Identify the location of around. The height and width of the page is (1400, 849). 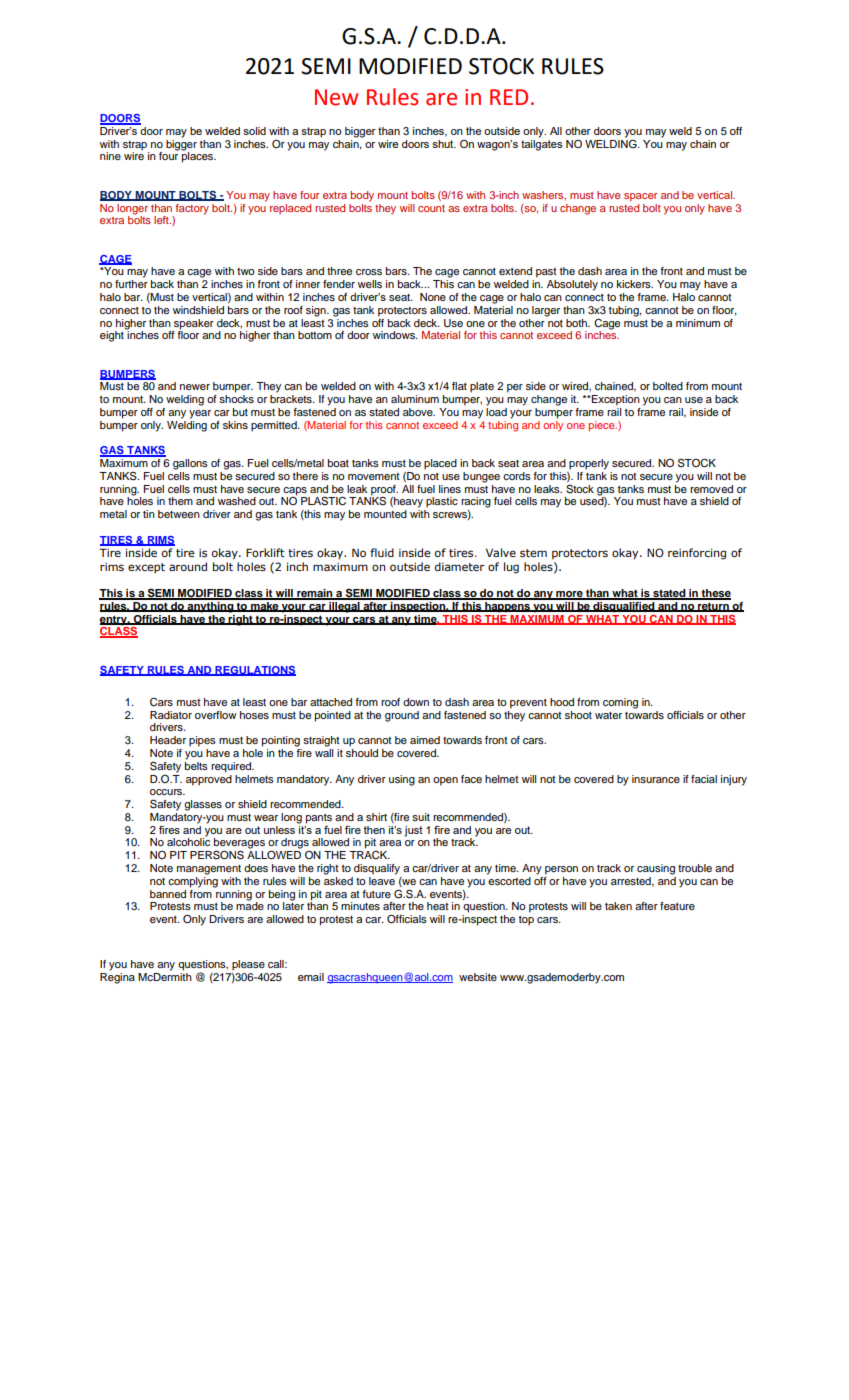
(188, 566).
